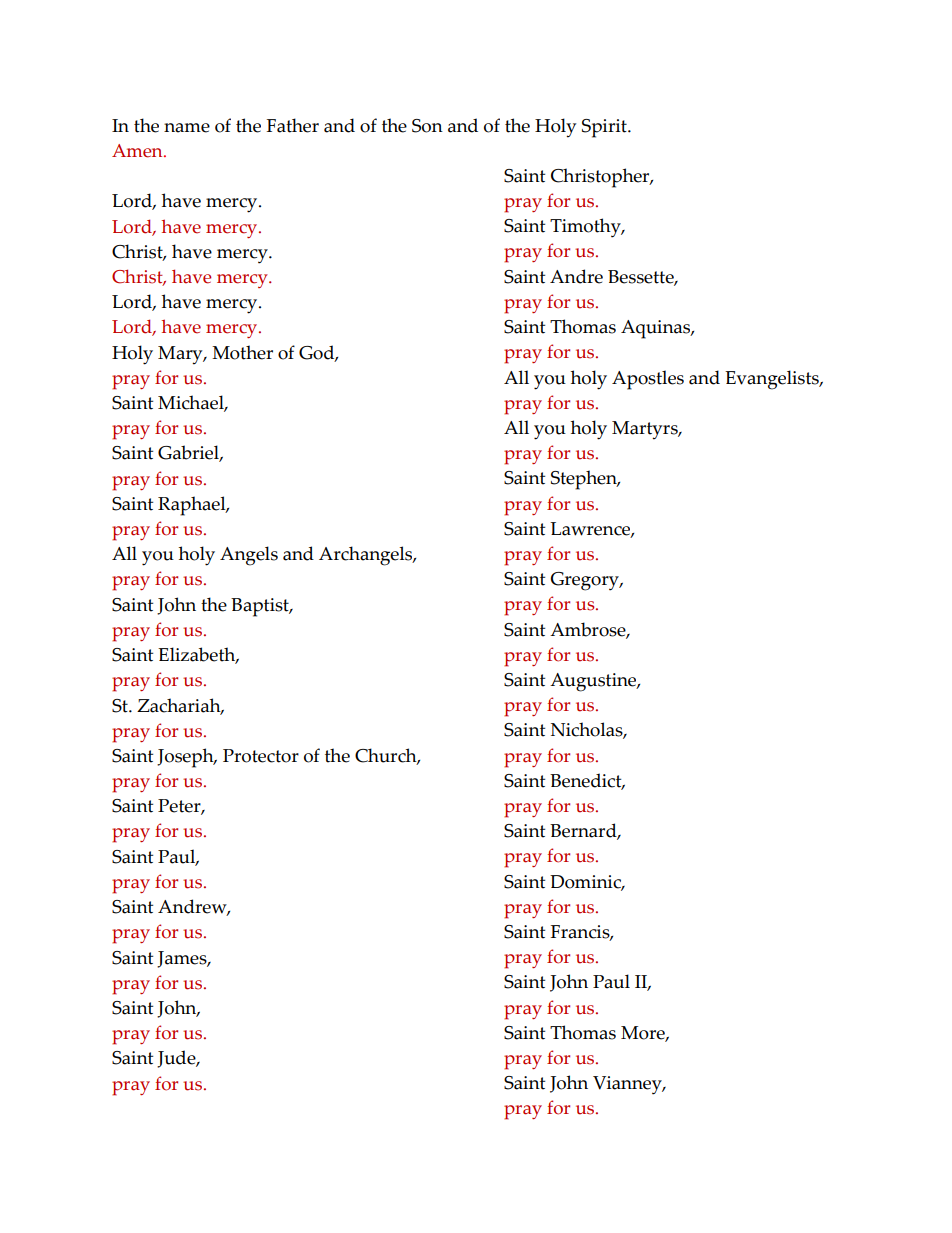 Image resolution: width=952 pixels, height=1233 pixels. I want to click on Joseph, so click(186, 758).
